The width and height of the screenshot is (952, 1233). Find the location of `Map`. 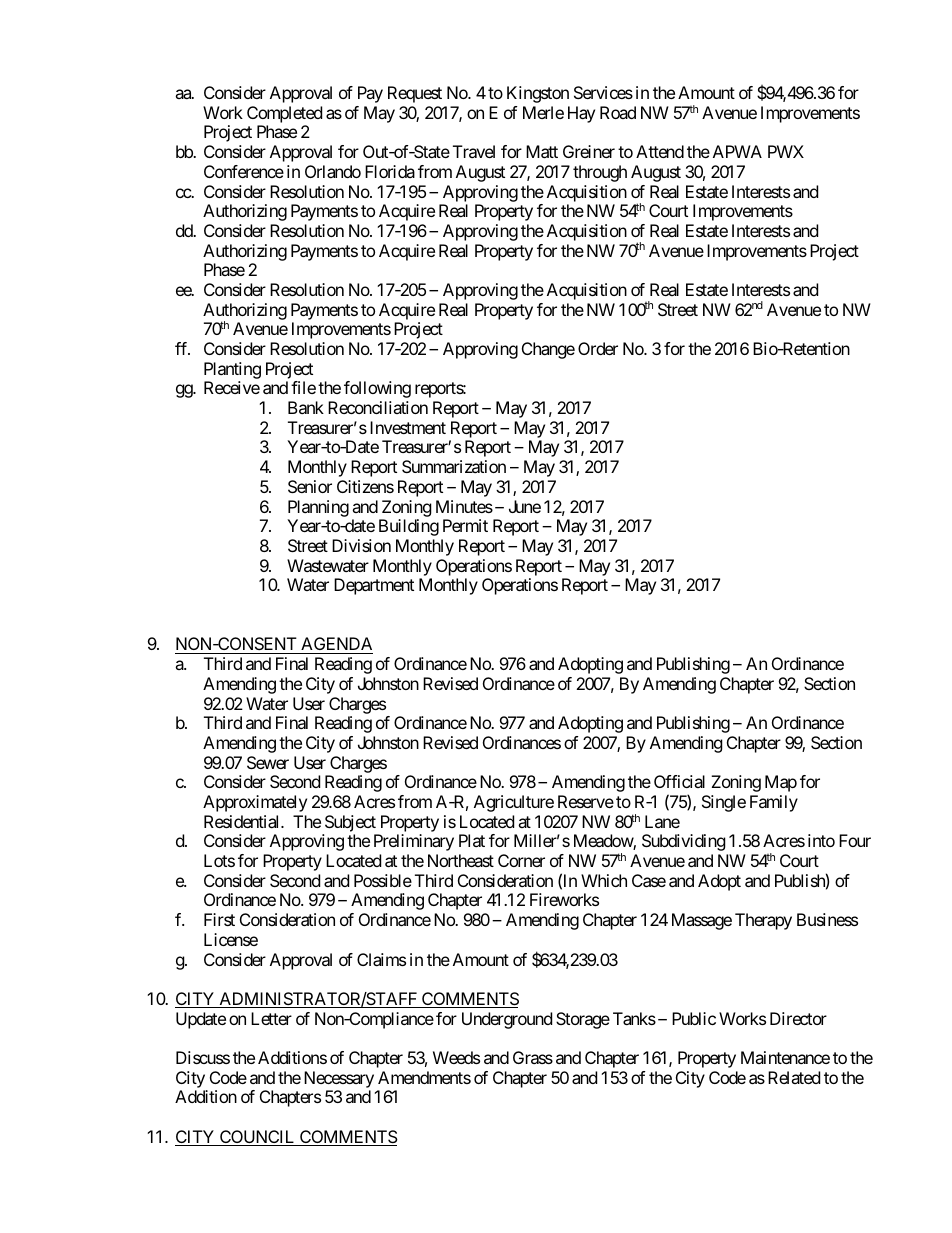

Map is located at coordinates (781, 783).
